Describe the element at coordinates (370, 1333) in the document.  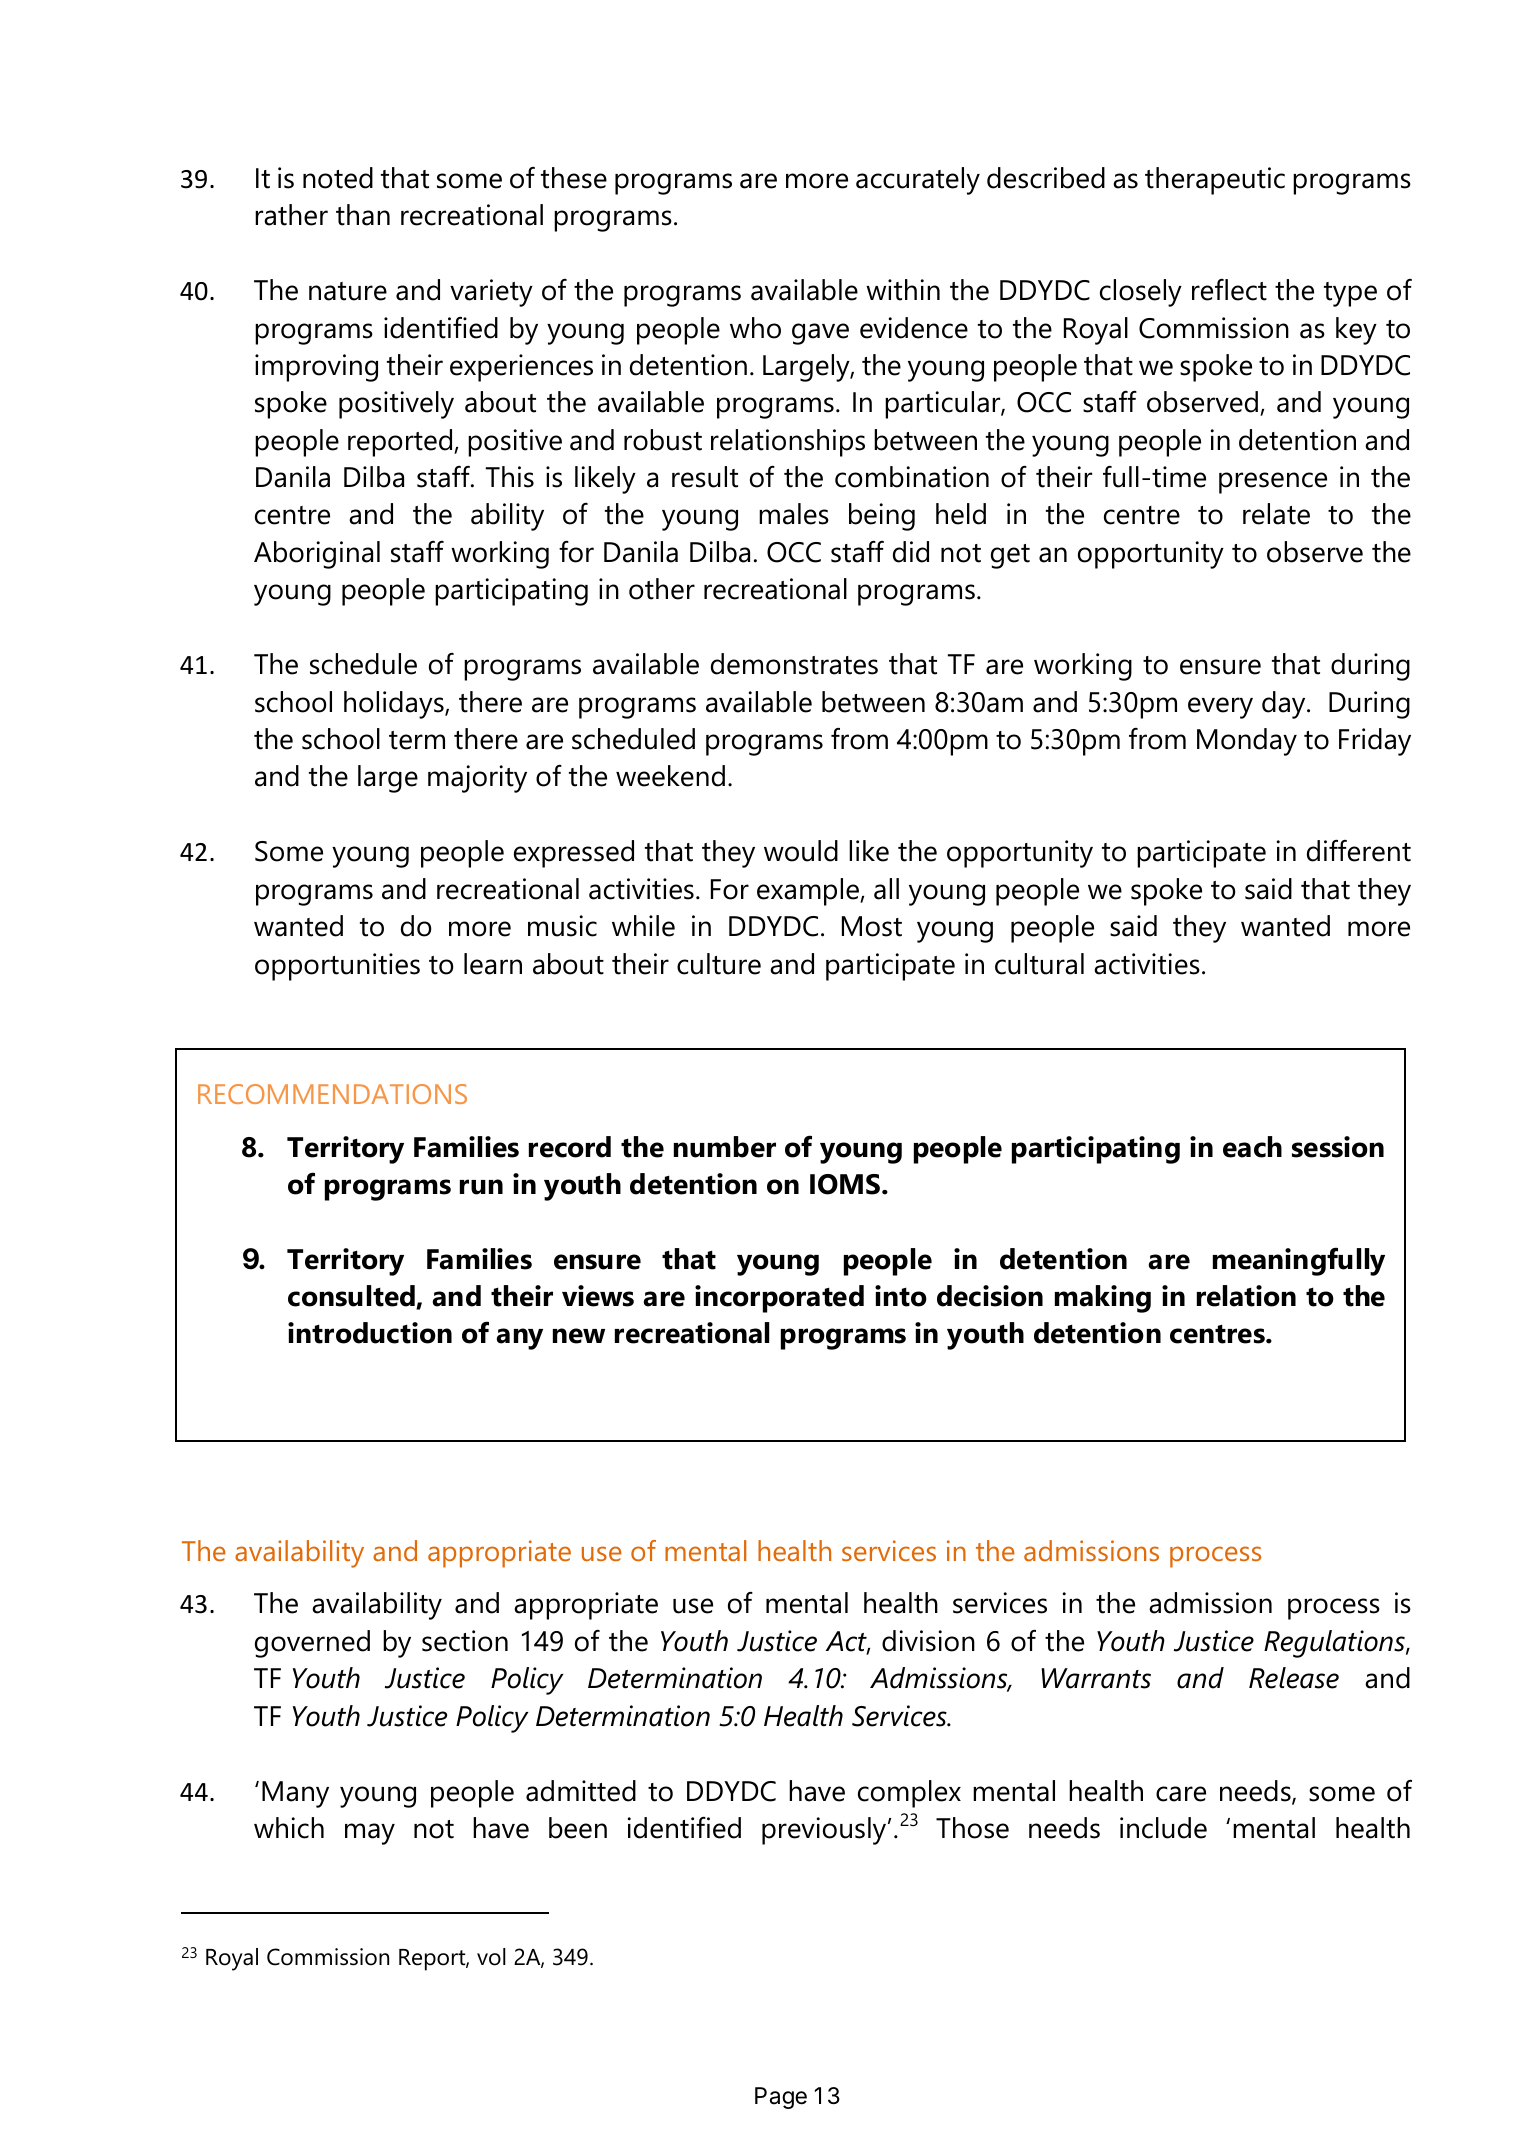
I see `introduction` at that location.
